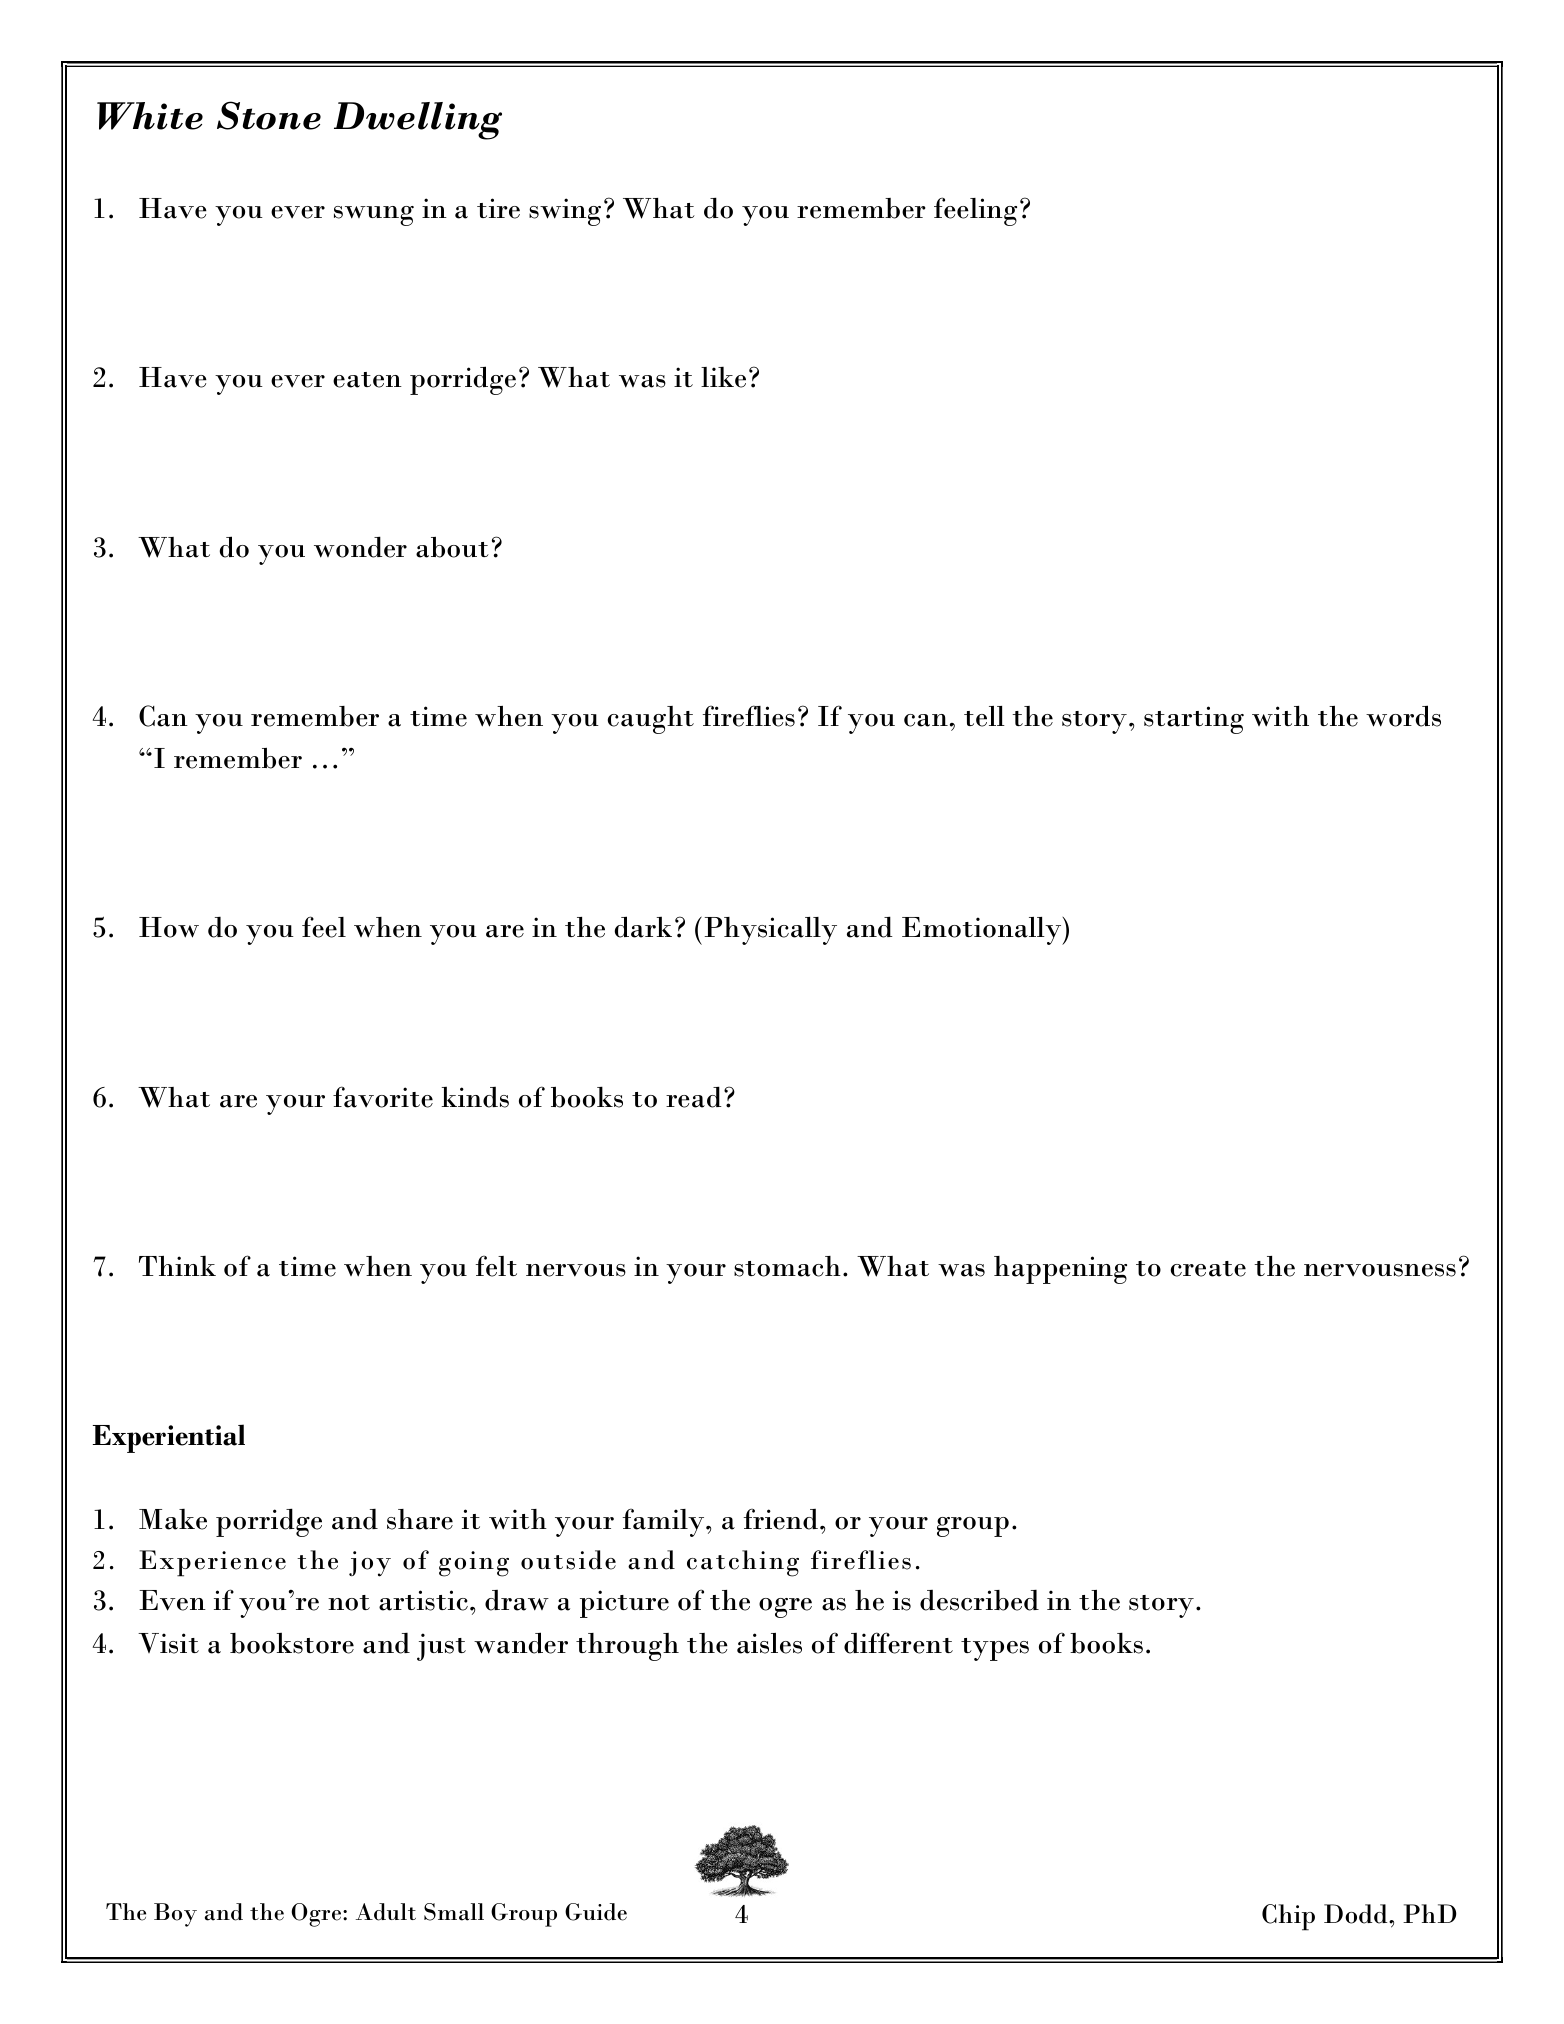  What do you see at coordinates (177, 1266) in the screenshot?
I see `Think` at bounding box center [177, 1266].
